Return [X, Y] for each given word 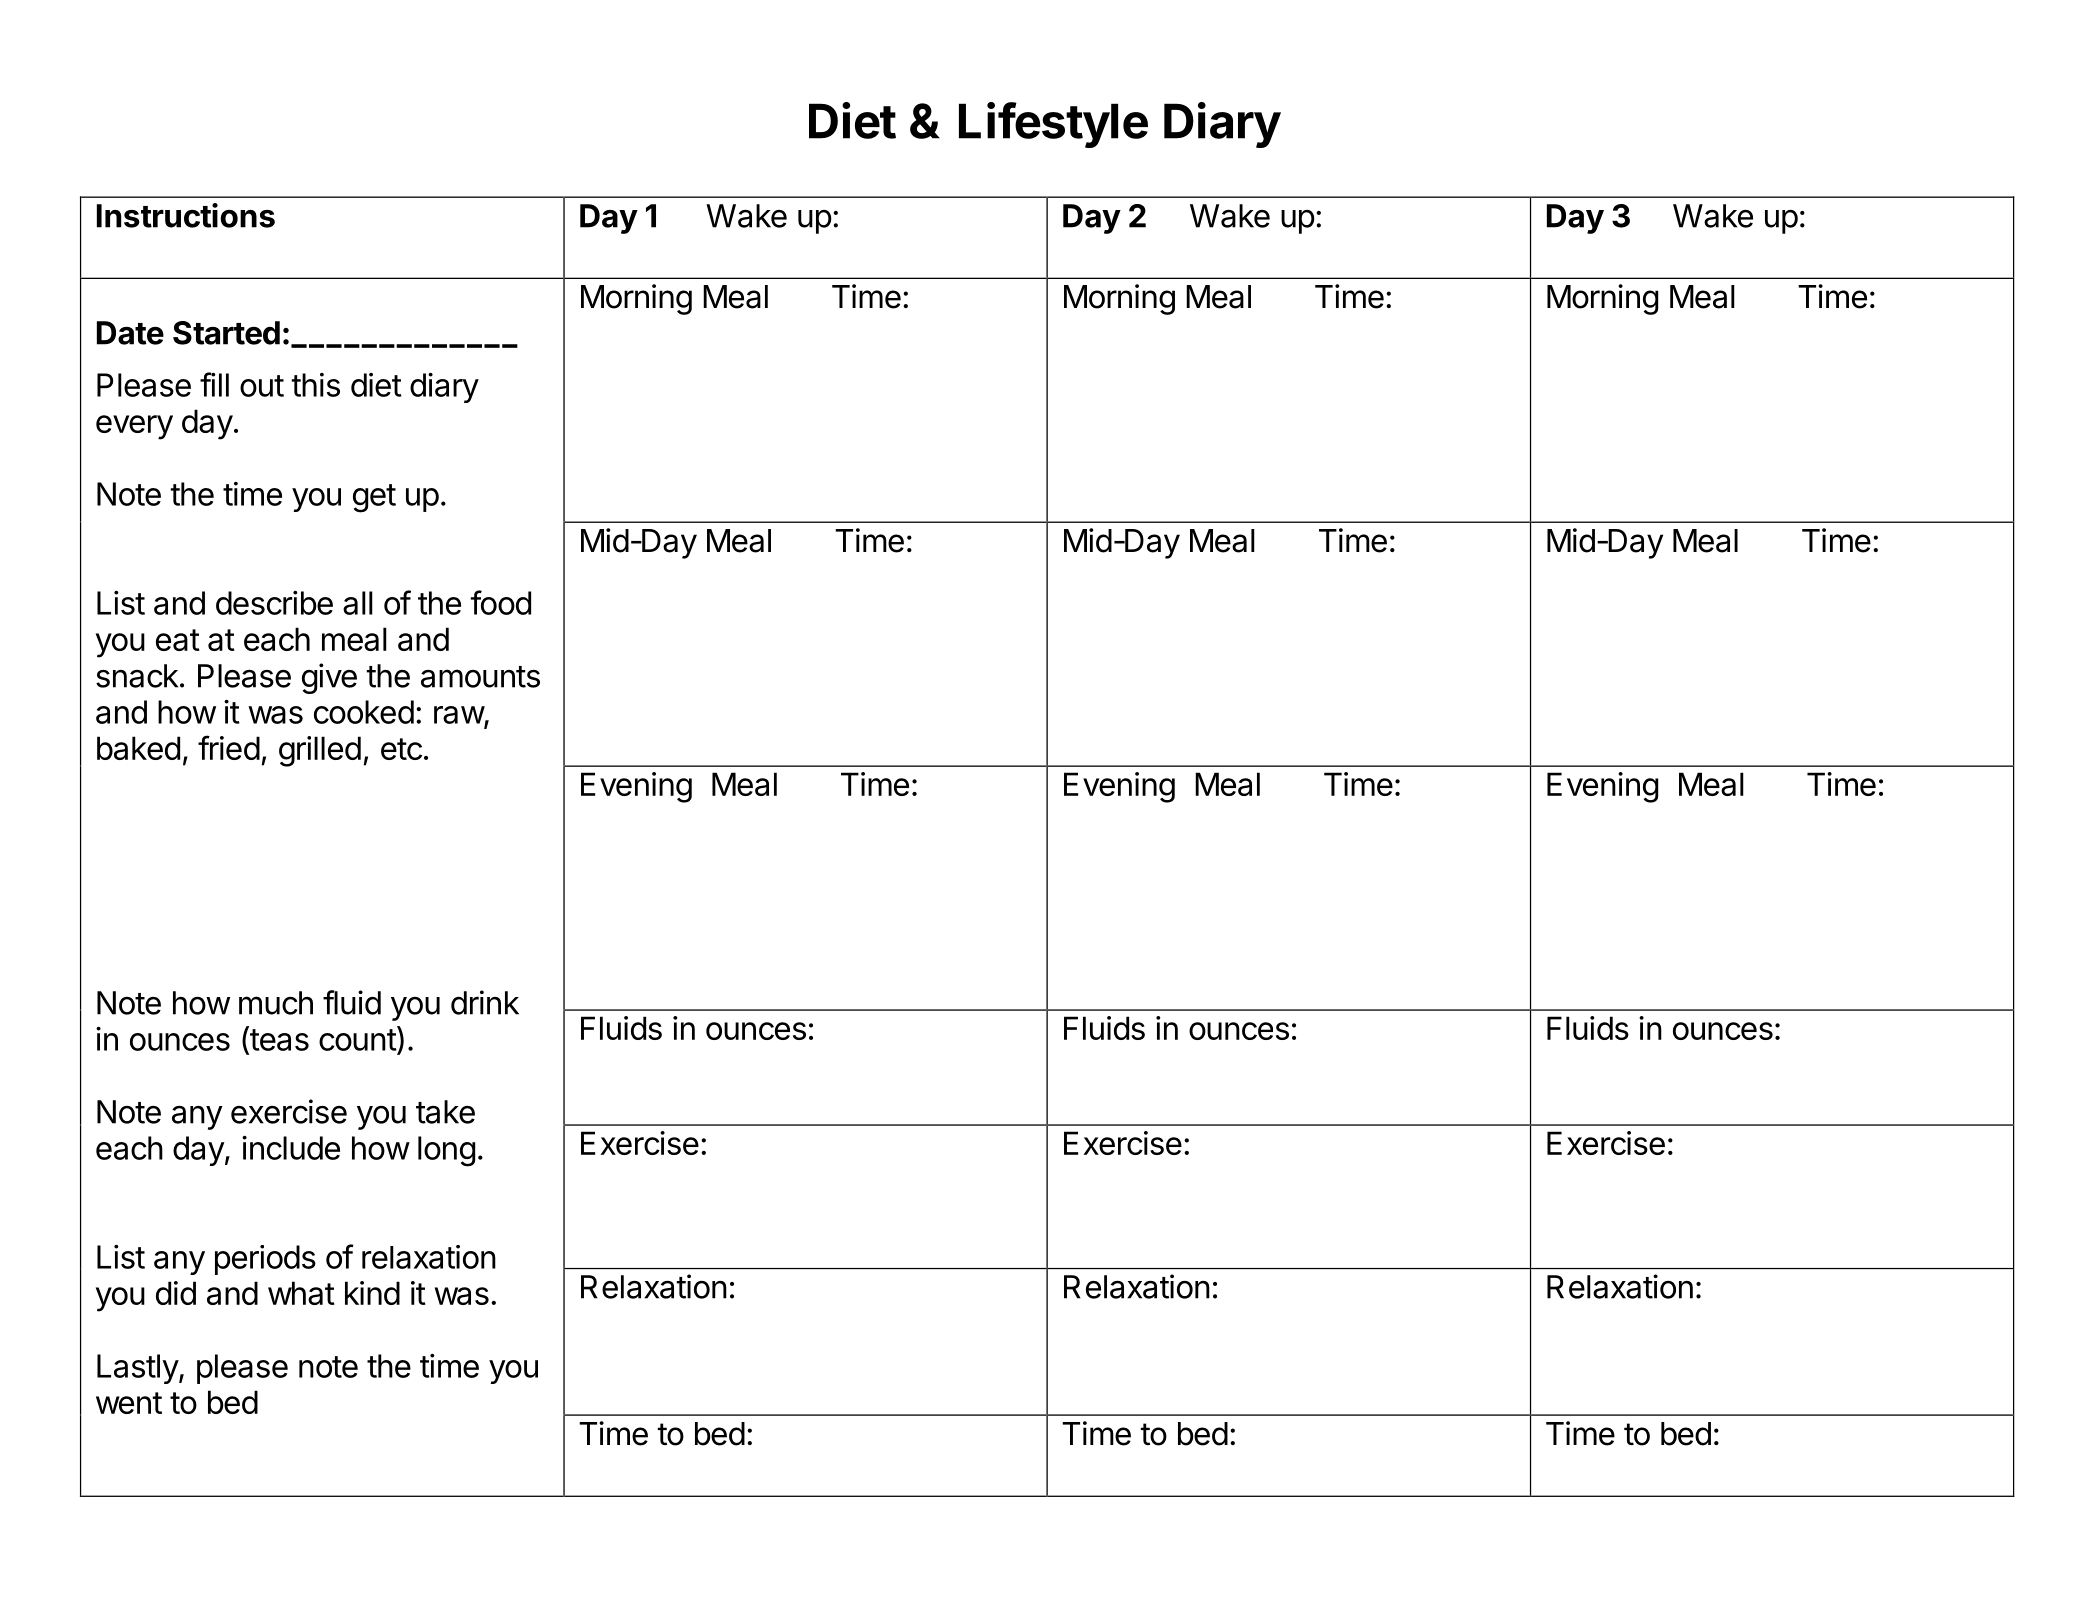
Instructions [186, 215]
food [501, 602]
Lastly [138, 1369]
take [445, 1112]
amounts [480, 677]
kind [372, 1293]
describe [274, 603]
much [276, 1003]
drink [485, 1002]
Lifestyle [1053, 125]
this [316, 385]
